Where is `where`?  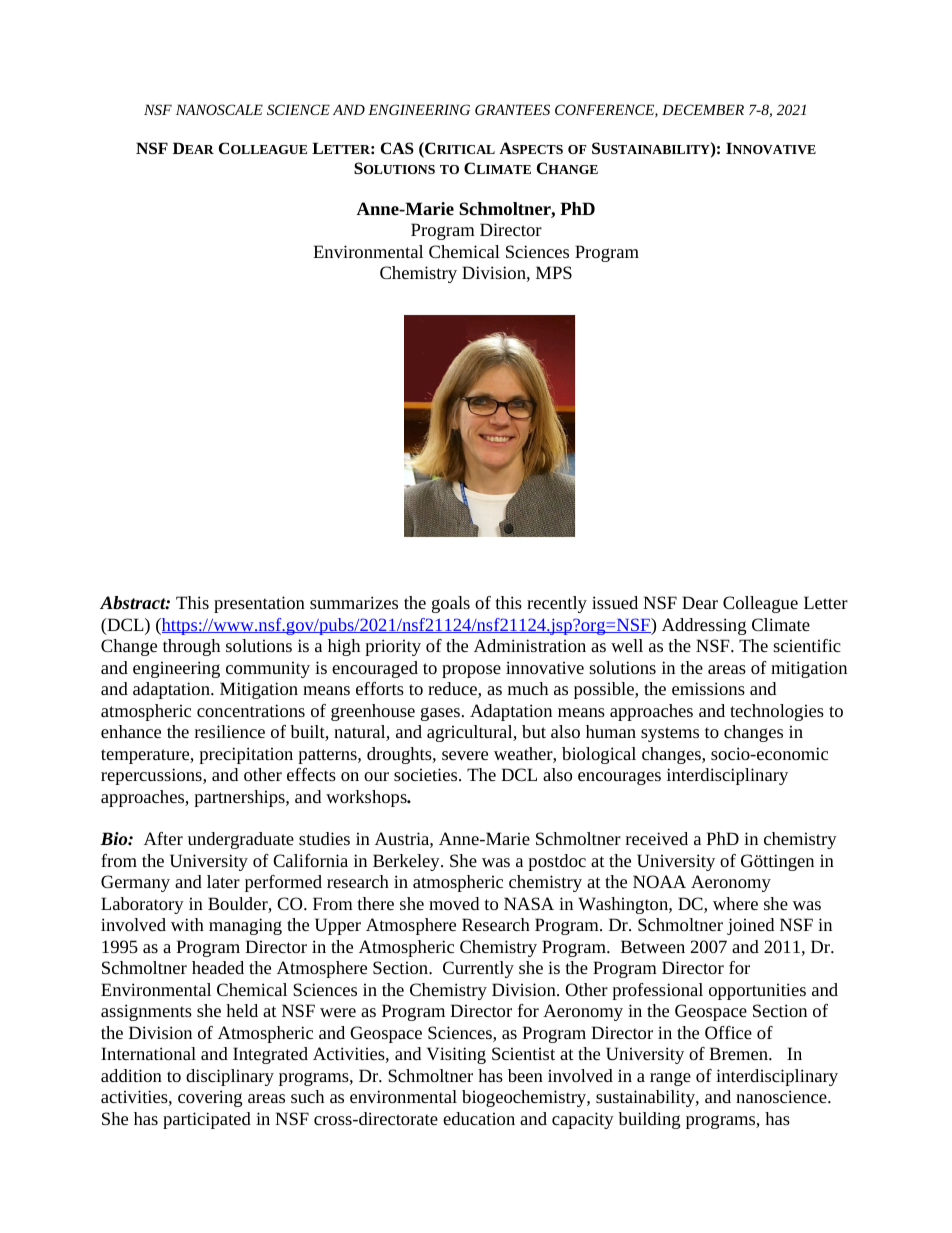
where is located at coordinates (735, 903).
